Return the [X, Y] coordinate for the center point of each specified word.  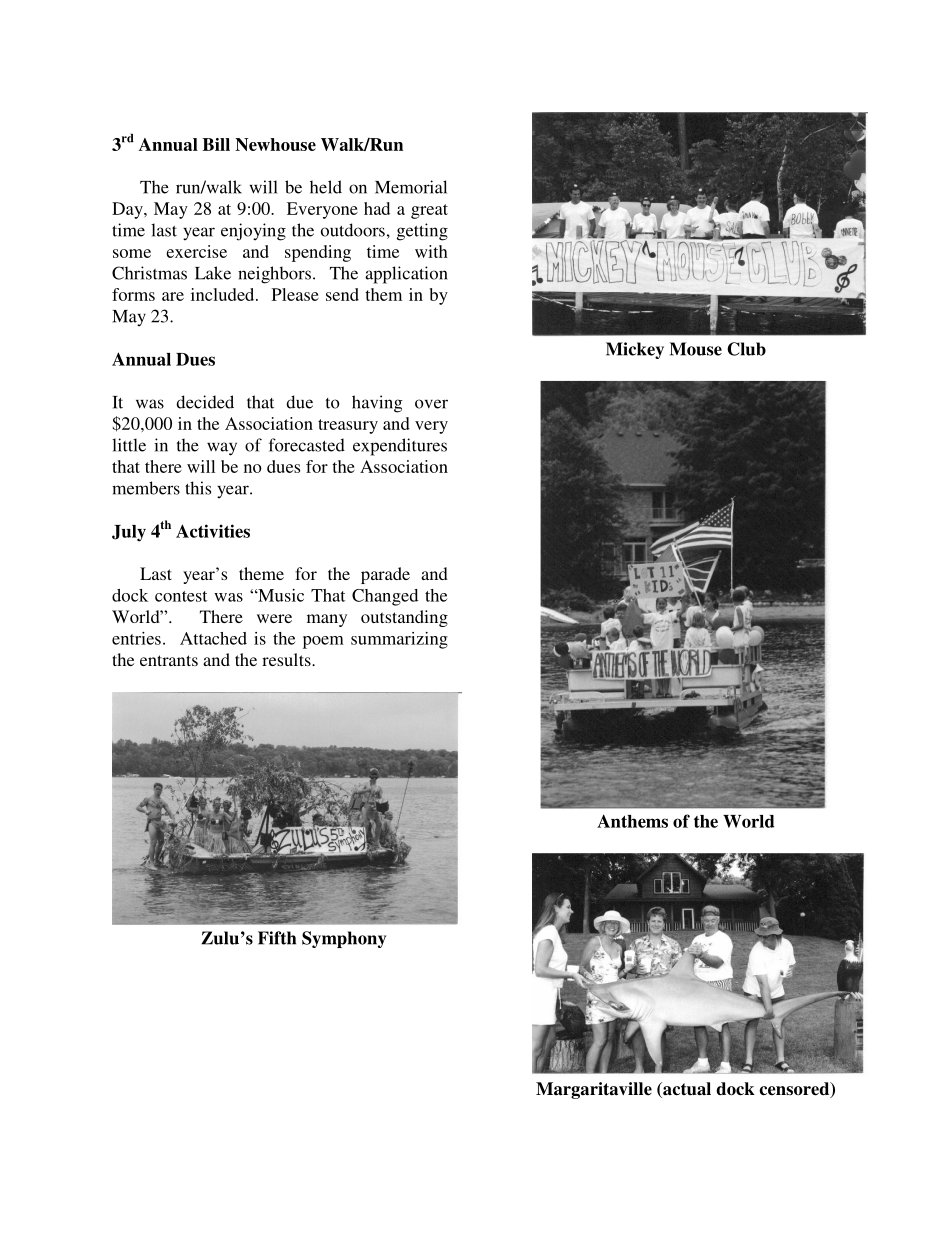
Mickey [635, 350]
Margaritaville [594, 1090]
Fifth [277, 938]
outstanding [404, 618]
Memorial [411, 187]
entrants [169, 660]
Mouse [696, 349]
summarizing [399, 640]
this [198, 488]
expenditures [400, 447]
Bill [216, 144]
